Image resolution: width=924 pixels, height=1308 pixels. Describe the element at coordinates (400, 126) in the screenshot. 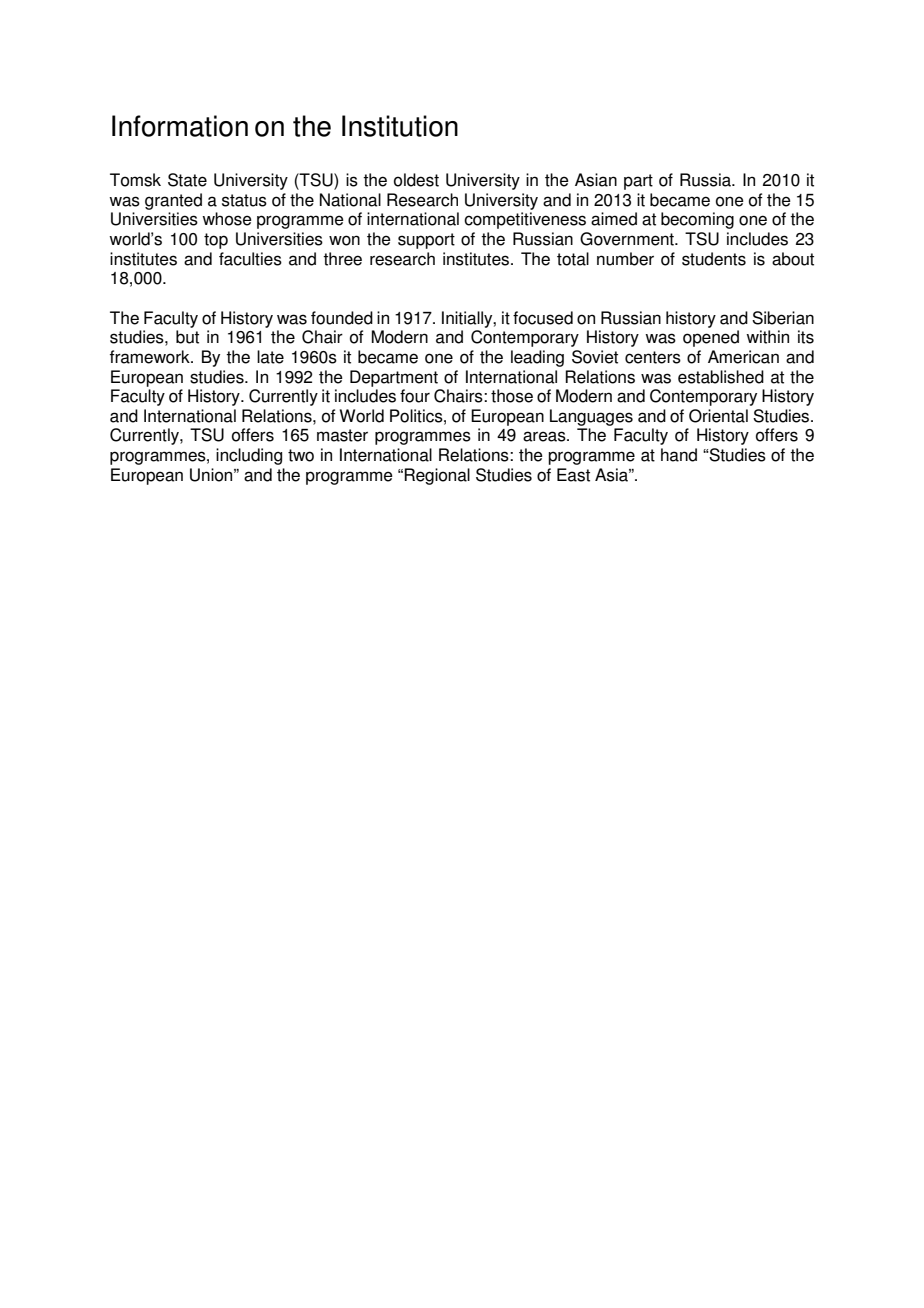

I see `Institution` at that location.
